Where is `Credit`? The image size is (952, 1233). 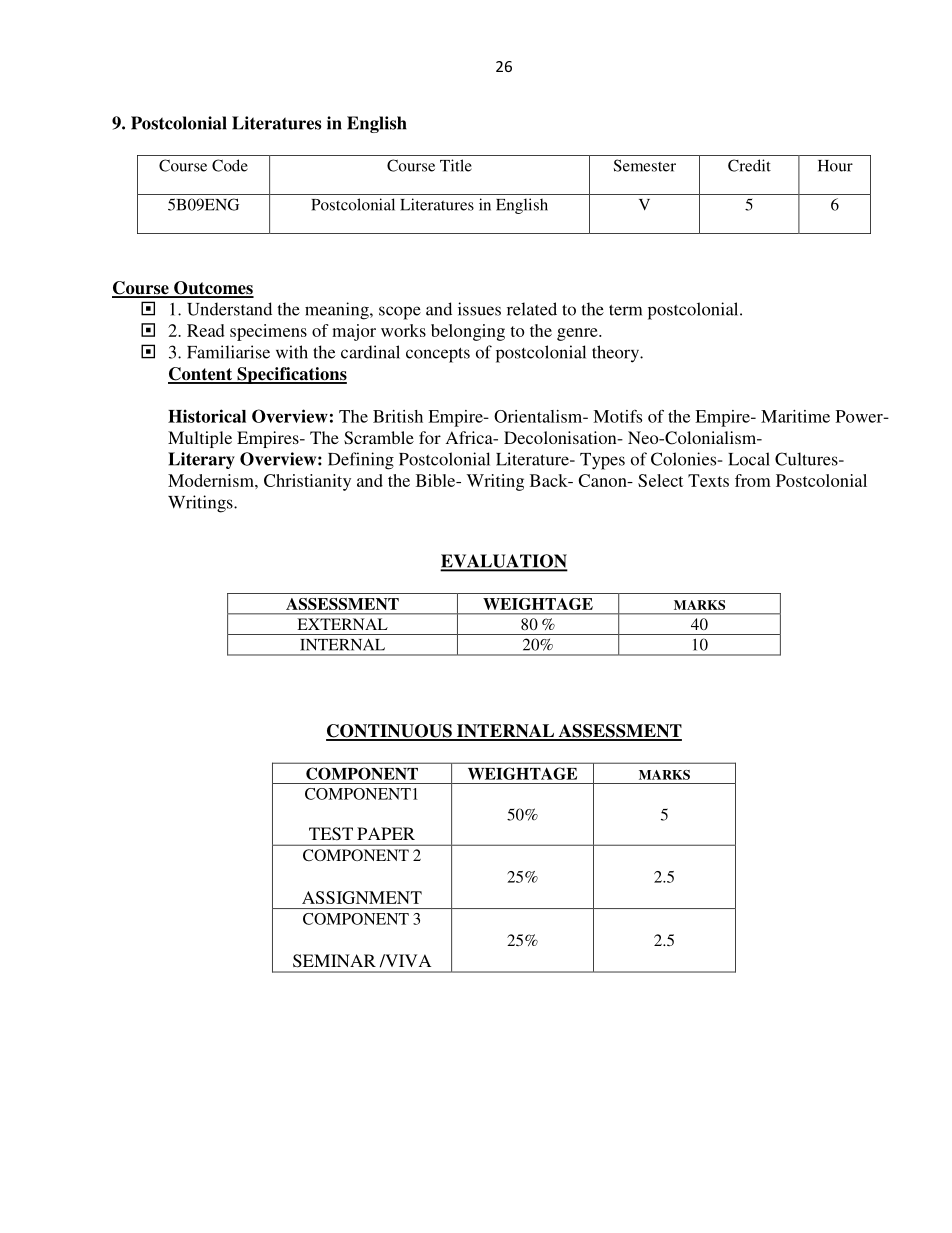
Credit is located at coordinates (749, 165).
